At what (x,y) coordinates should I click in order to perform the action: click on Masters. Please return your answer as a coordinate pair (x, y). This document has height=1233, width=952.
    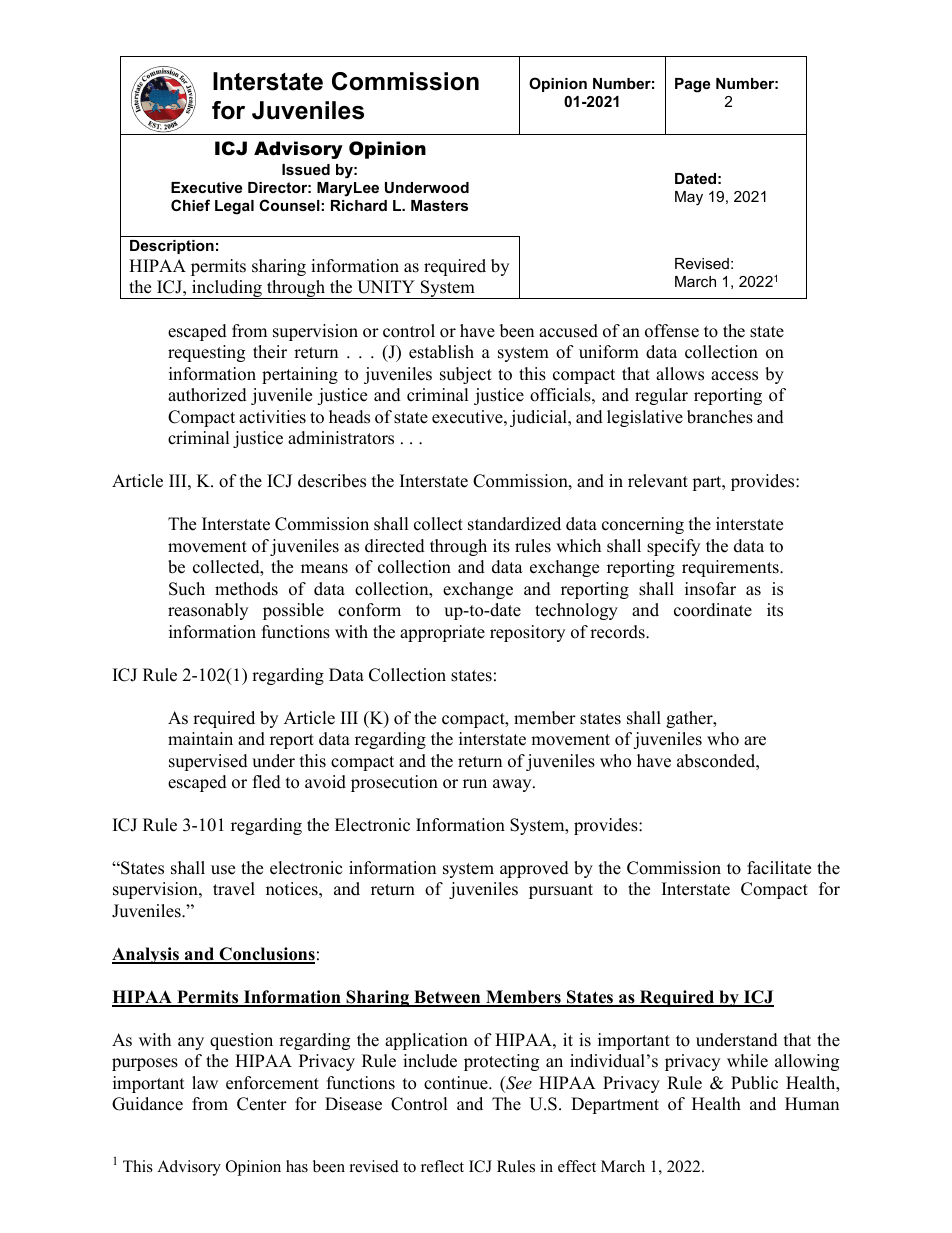
    Looking at the image, I should click on (439, 205).
